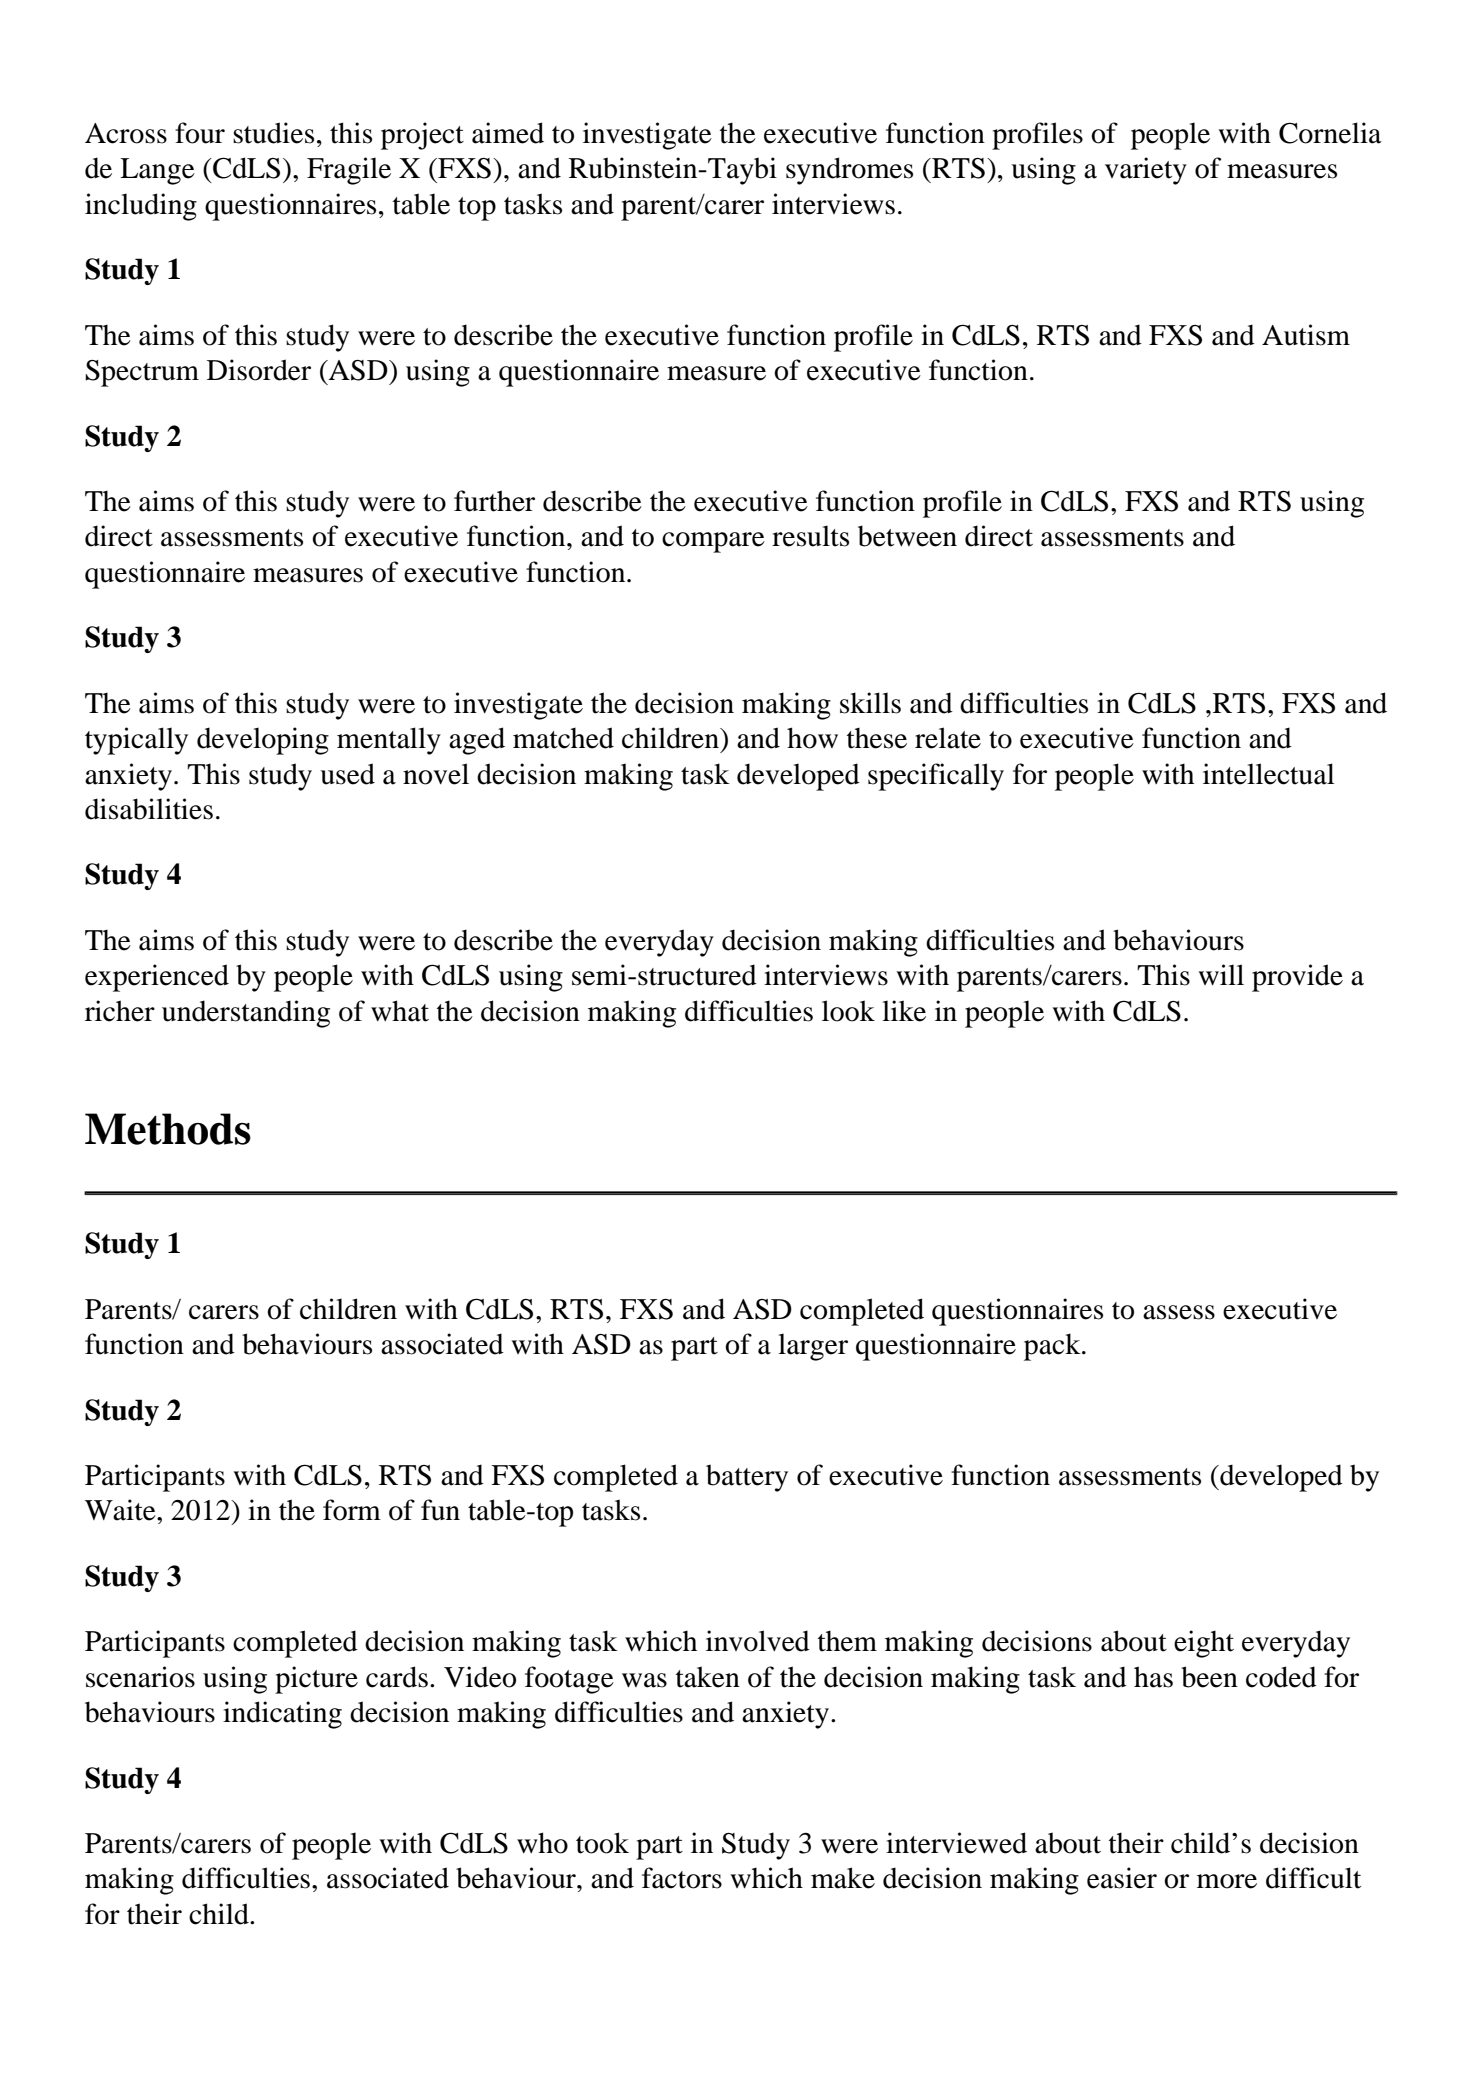 The image size is (1482, 2096). I want to click on studies, so click(273, 133).
